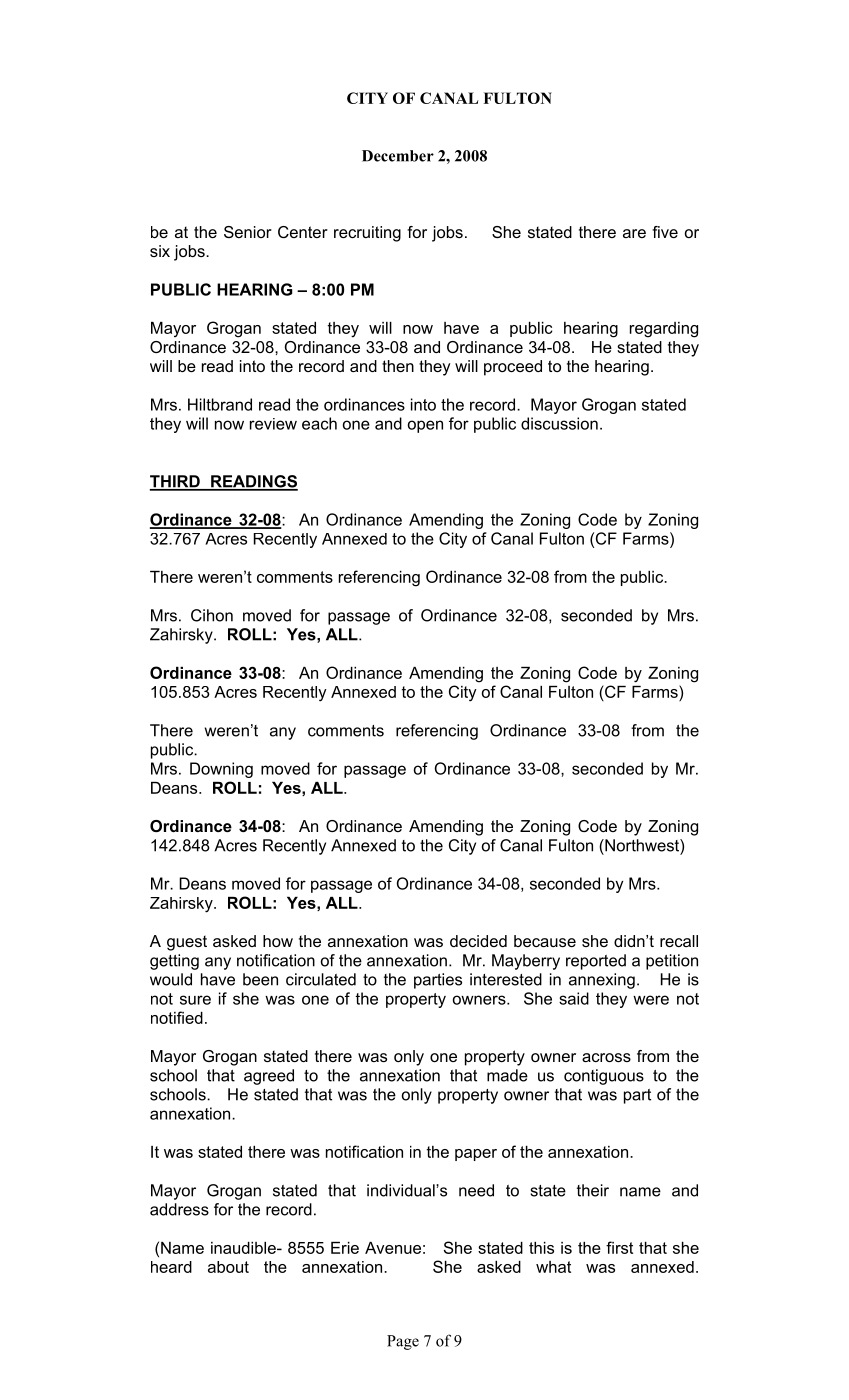 The width and height of the page is (849, 1400). I want to click on about, so click(228, 1267).
